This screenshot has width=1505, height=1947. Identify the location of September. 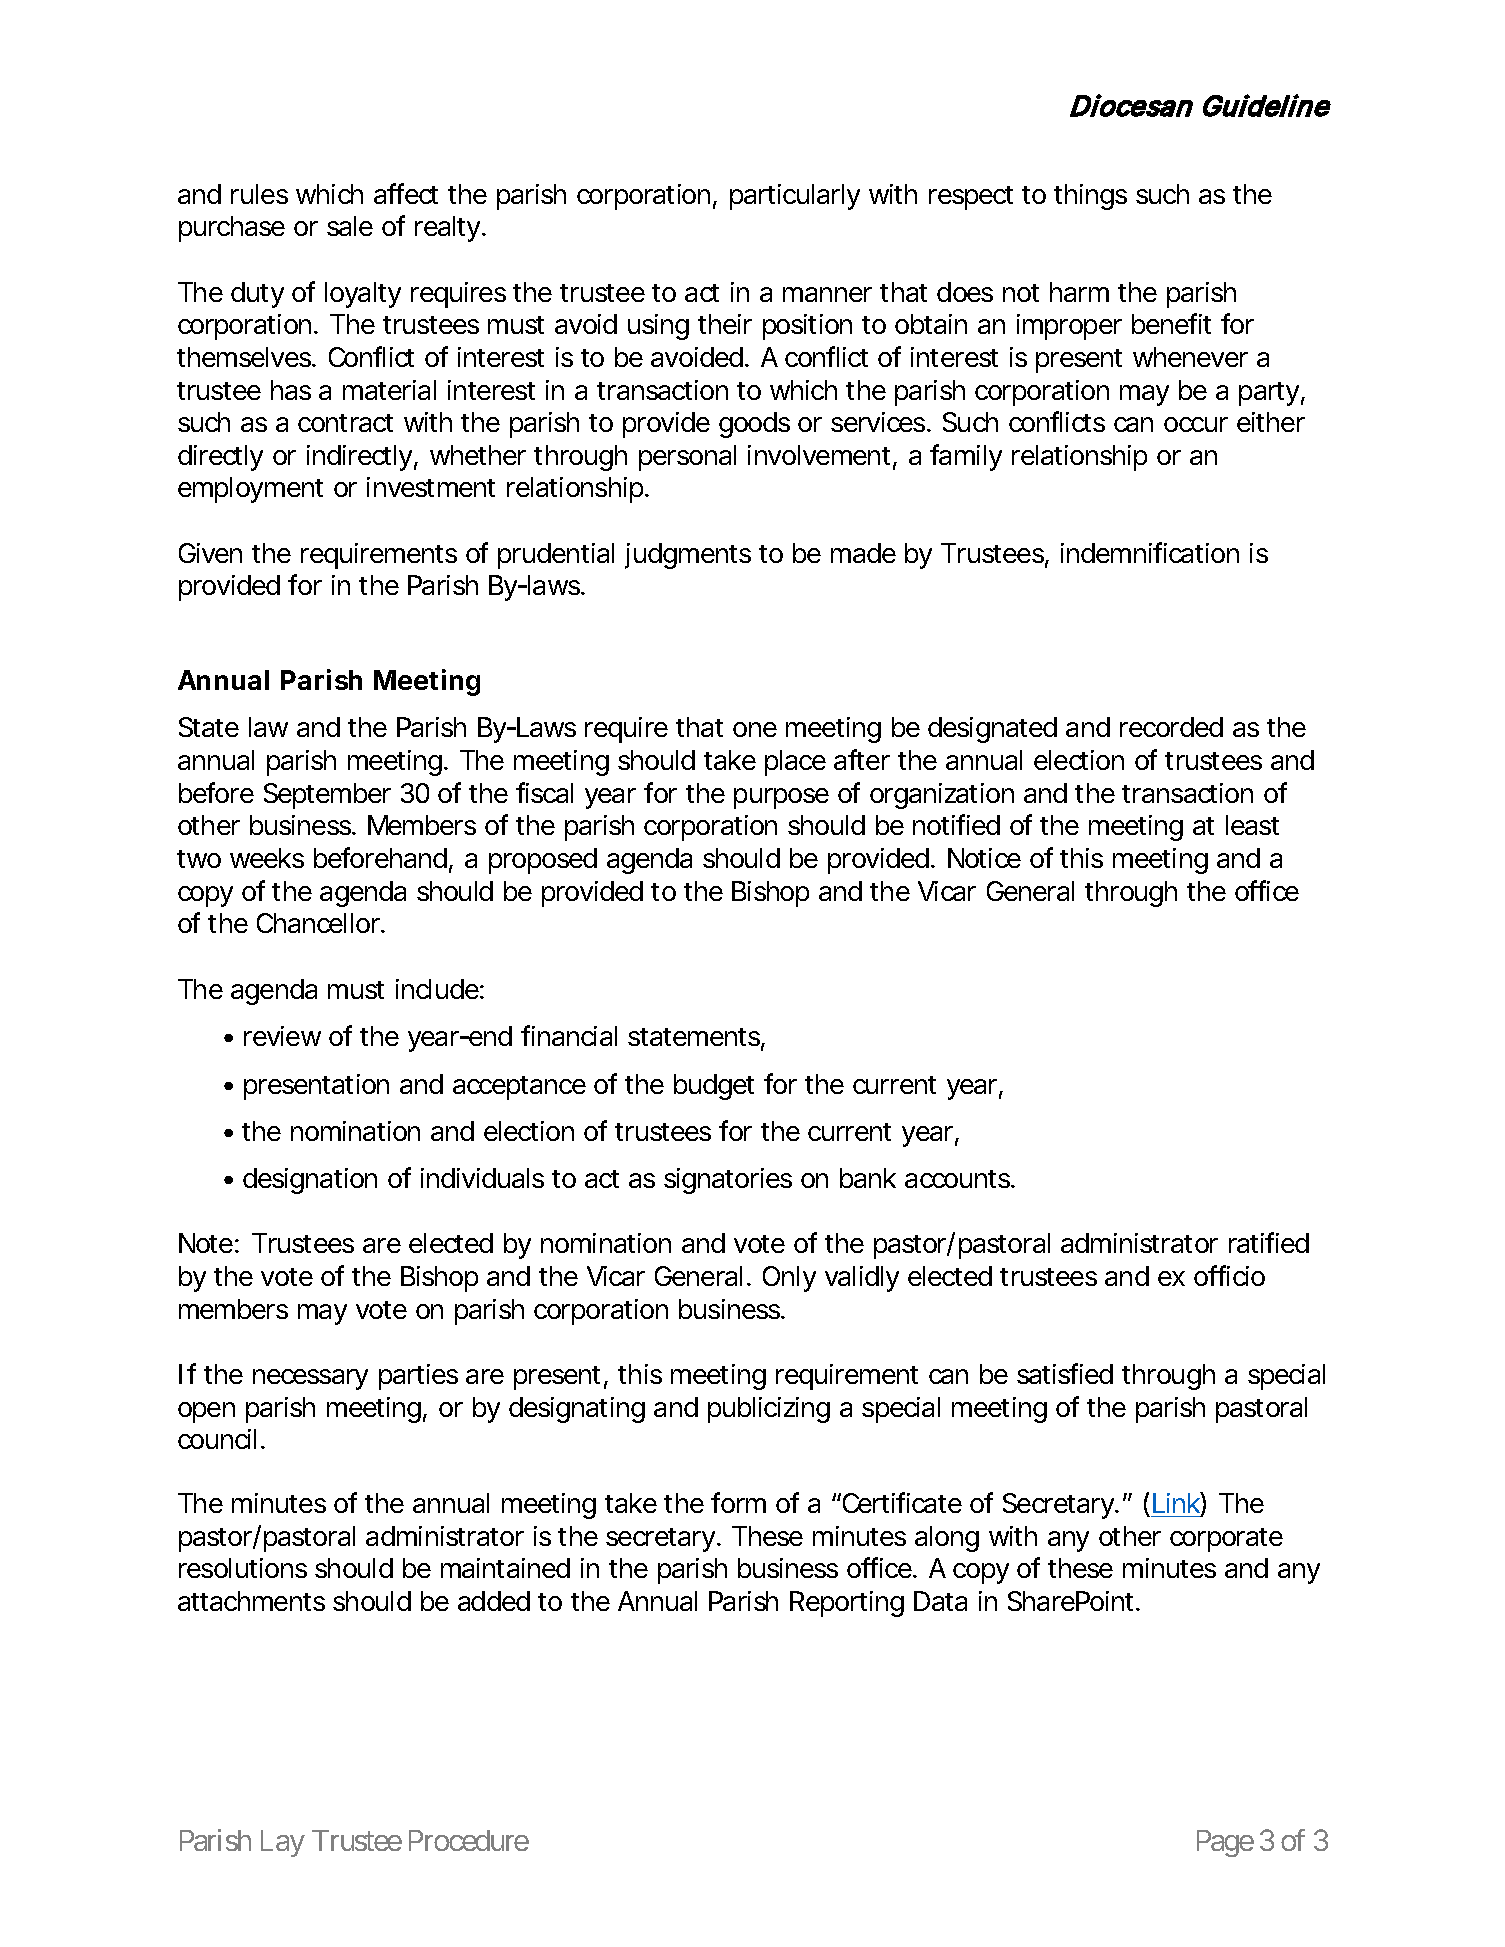
(327, 796).
